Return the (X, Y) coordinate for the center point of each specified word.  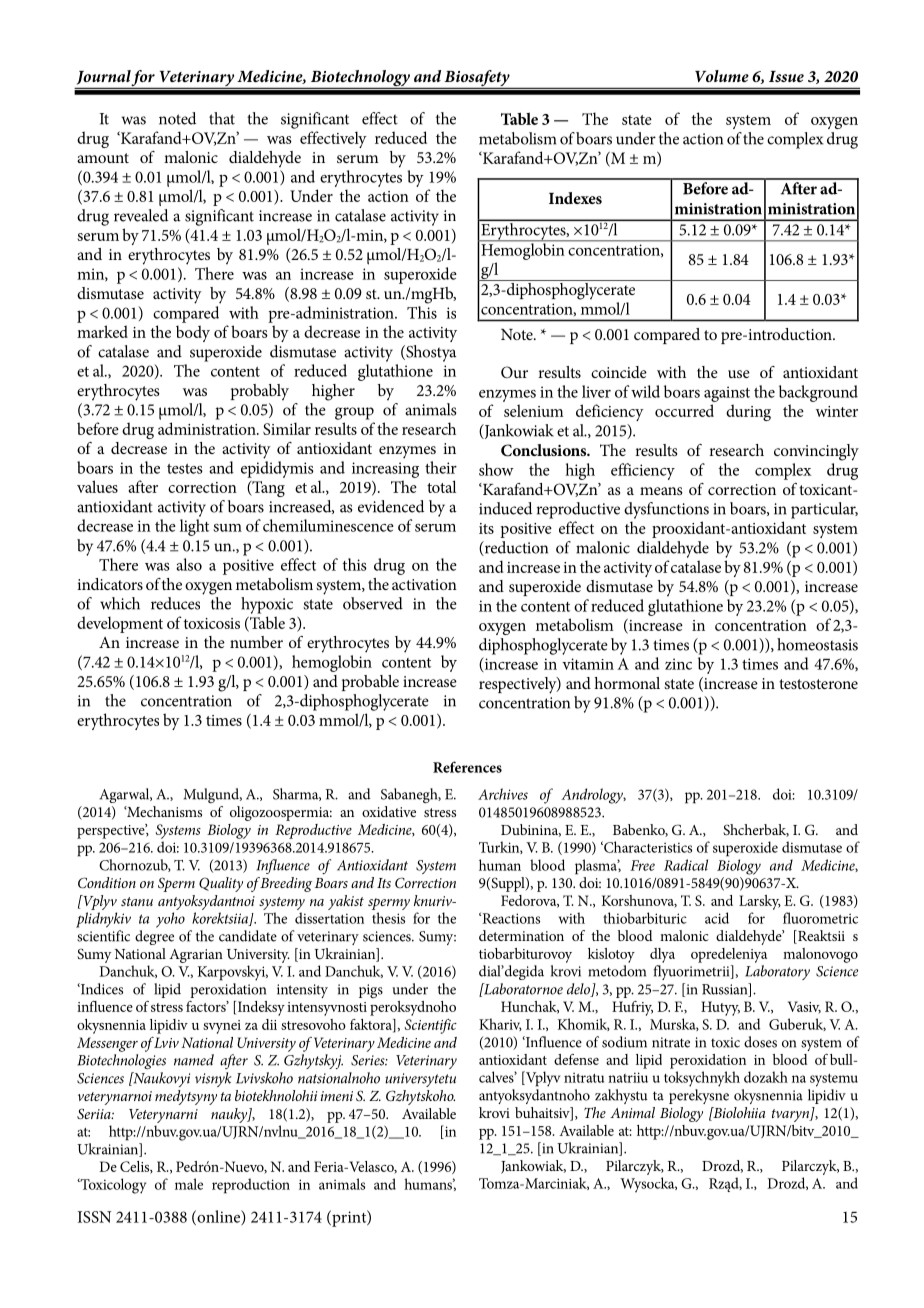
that (222, 118)
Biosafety (477, 79)
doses (760, 1042)
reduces (175, 603)
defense (576, 1059)
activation (424, 584)
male (189, 1184)
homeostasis (817, 644)
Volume (722, 76)
